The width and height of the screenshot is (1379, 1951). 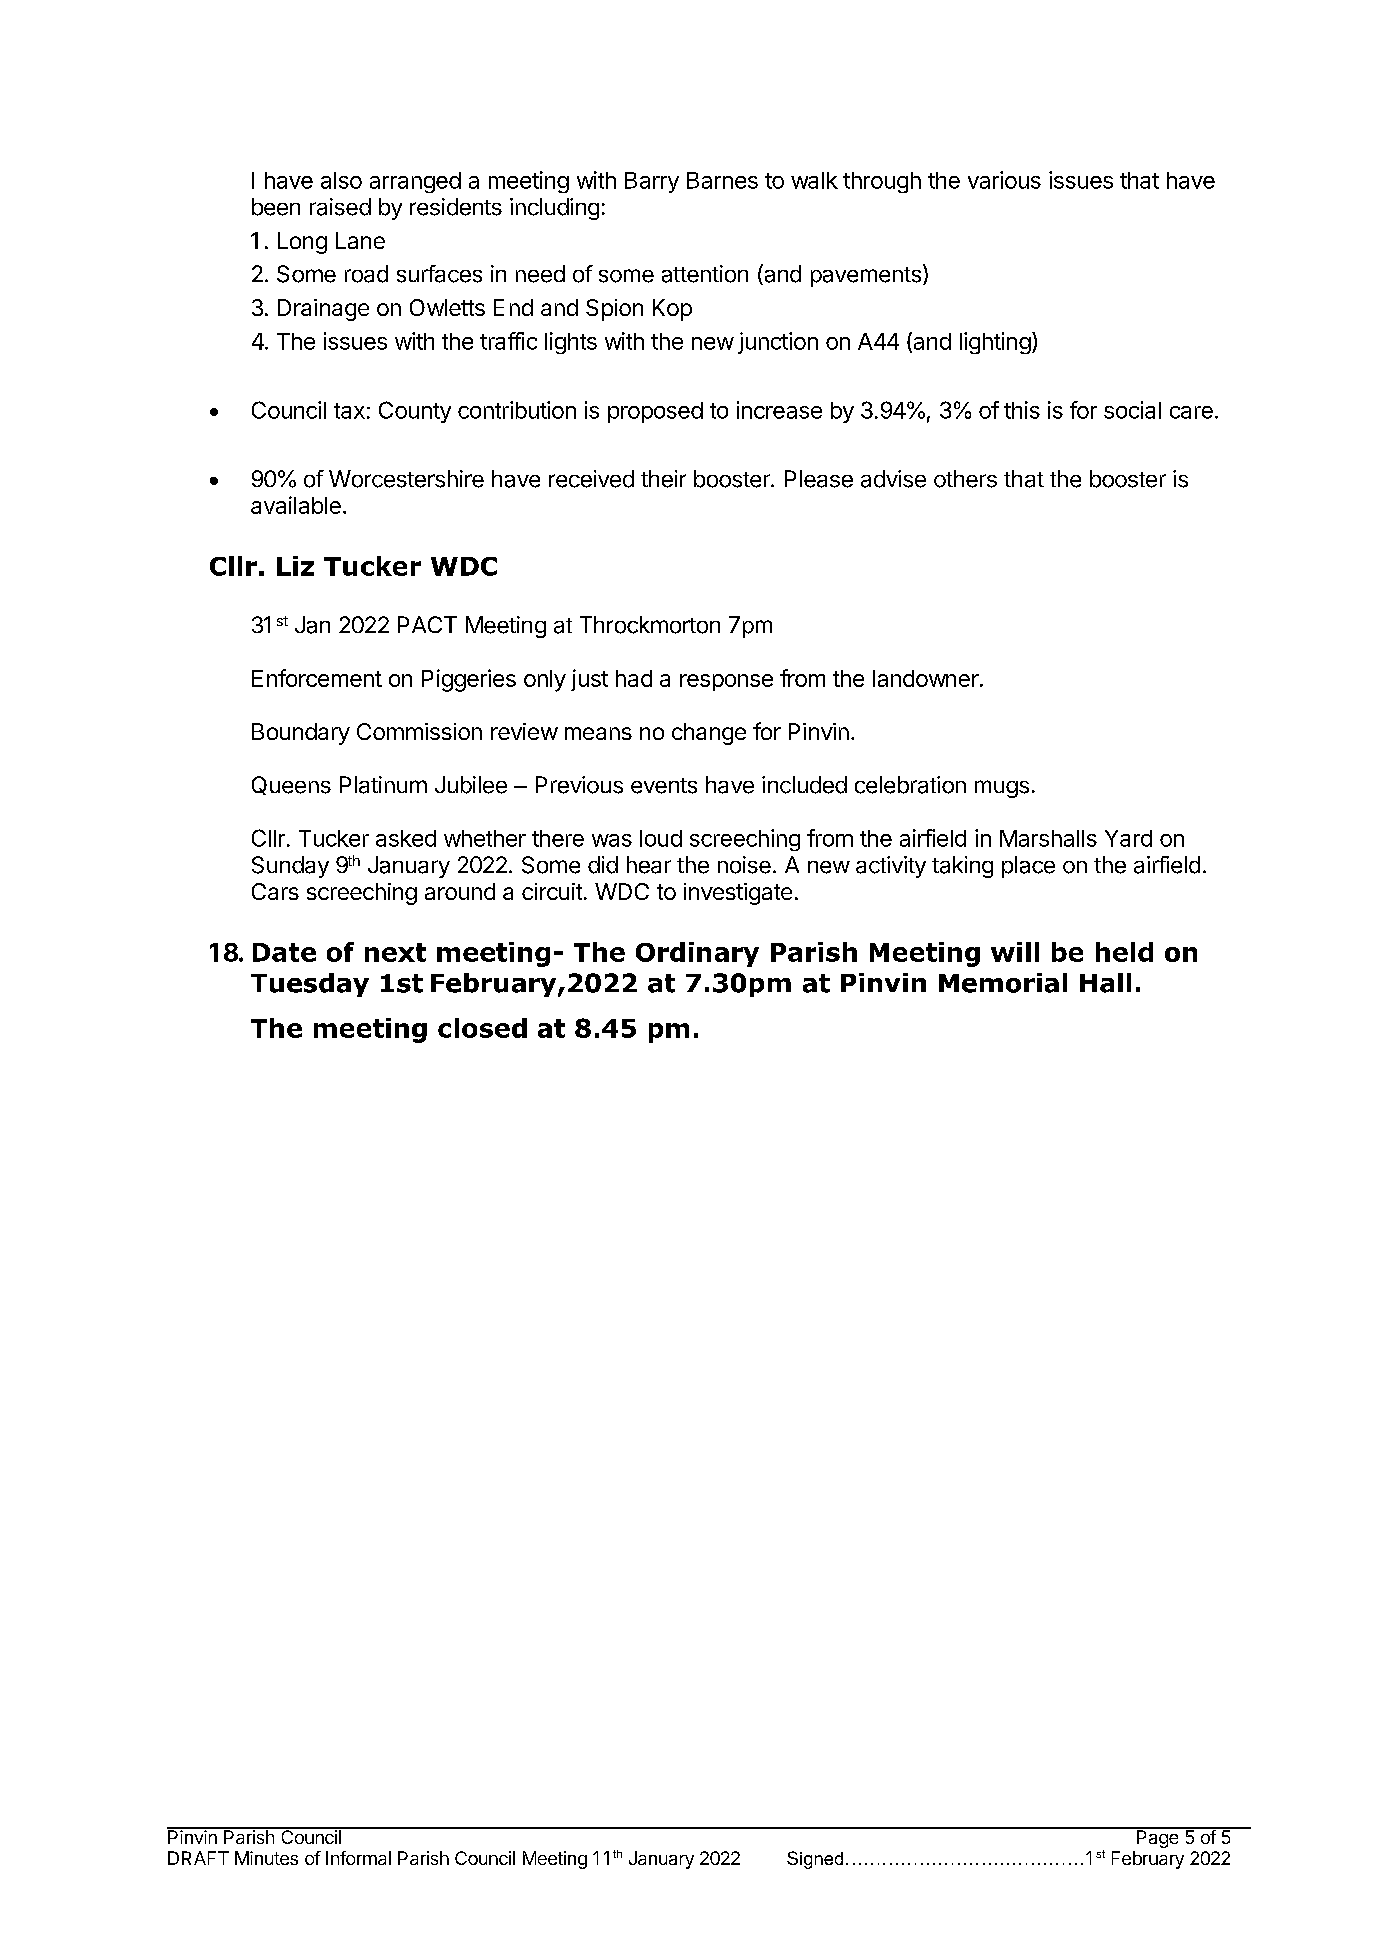 I want to click on Ordinary, so click(x=697, y=954).
